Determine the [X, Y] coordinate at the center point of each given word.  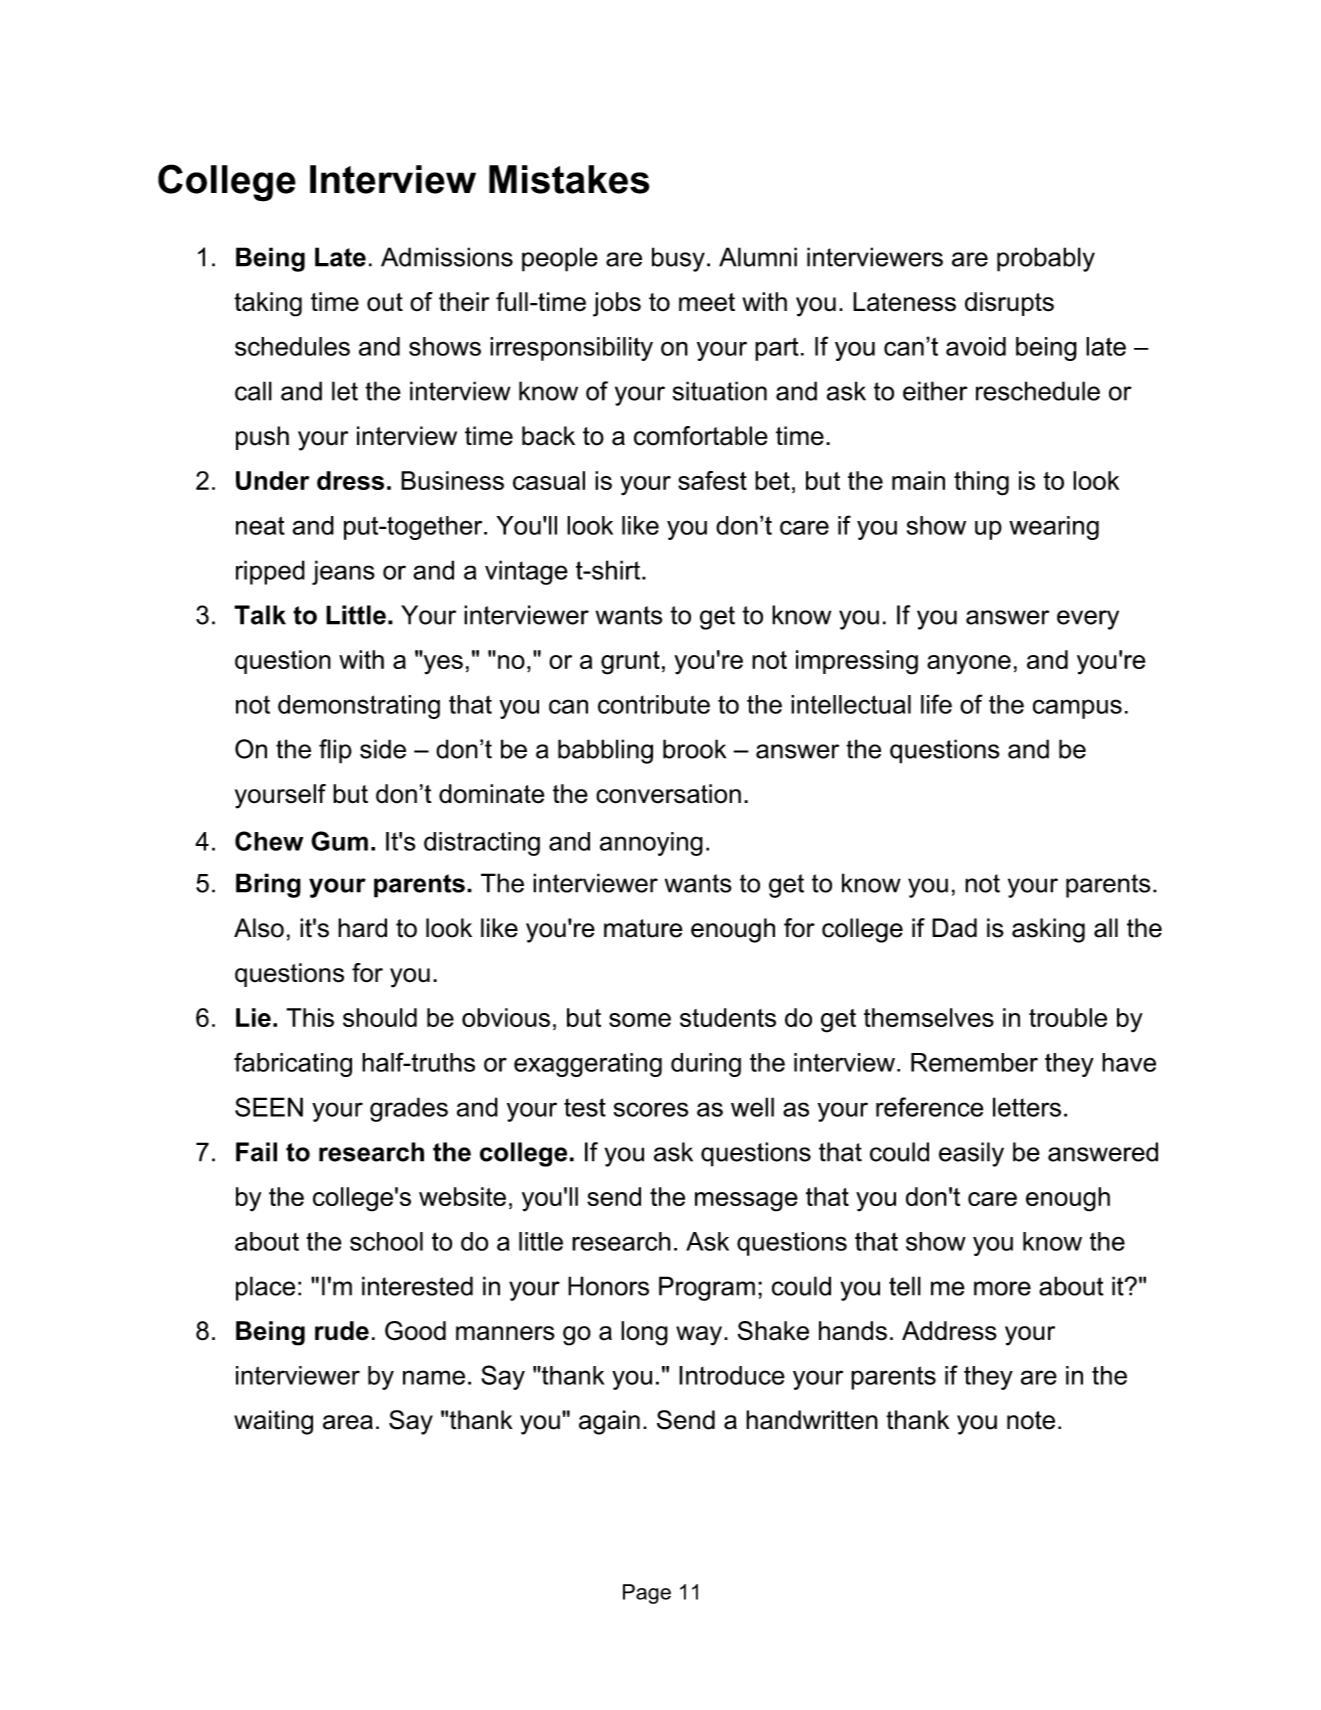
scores [651, 1109]
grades [409, 1109]
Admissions [447, 257]
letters [1027, 1107]
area [348, 1422]
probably [1046, 259]
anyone [969, 665]
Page [647, 1594]
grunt [630, 663]
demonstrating [359, 707]
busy [678, 259]
